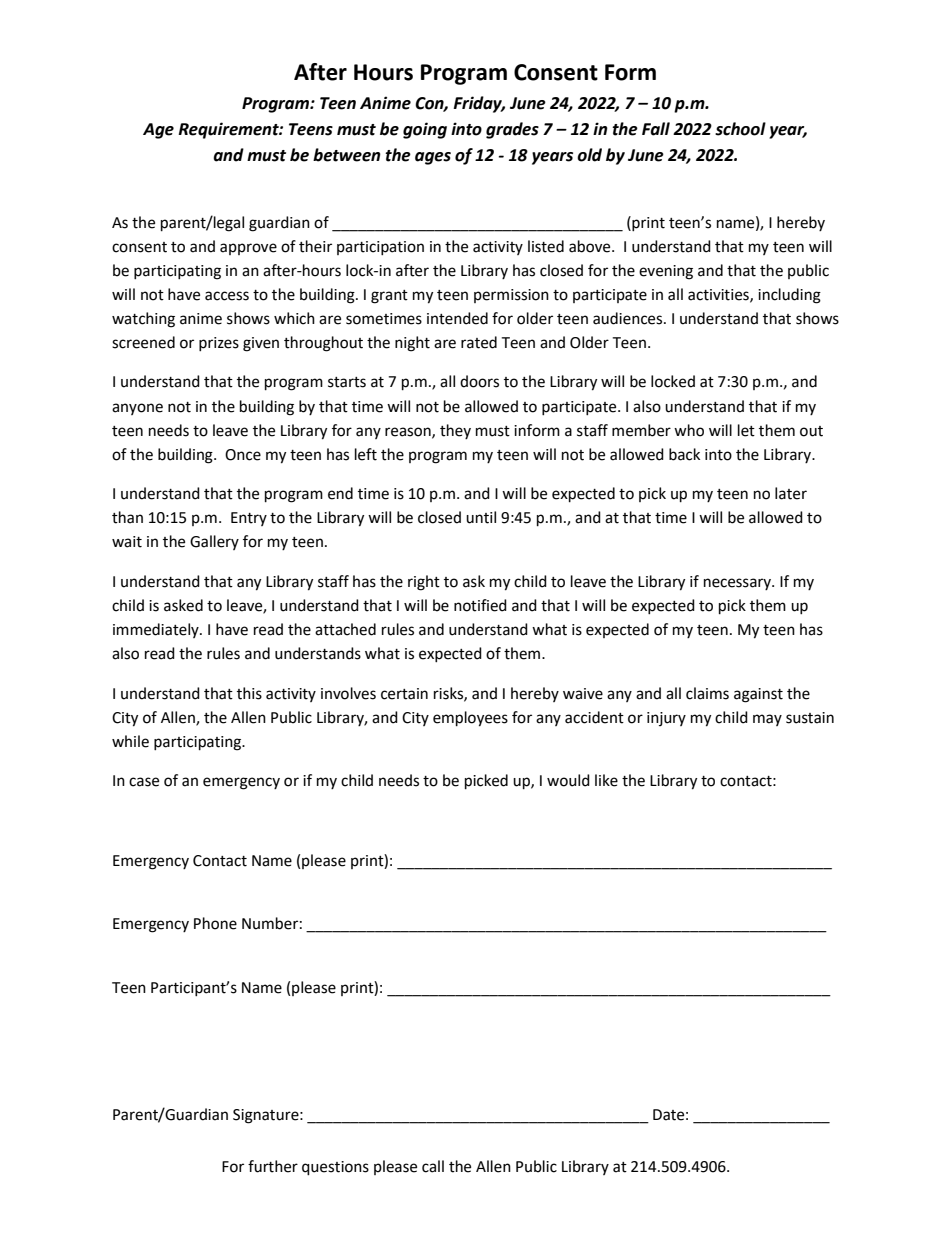  Describe the element at coordinates (335, 1168) in the document. I see `questions` at that location.
